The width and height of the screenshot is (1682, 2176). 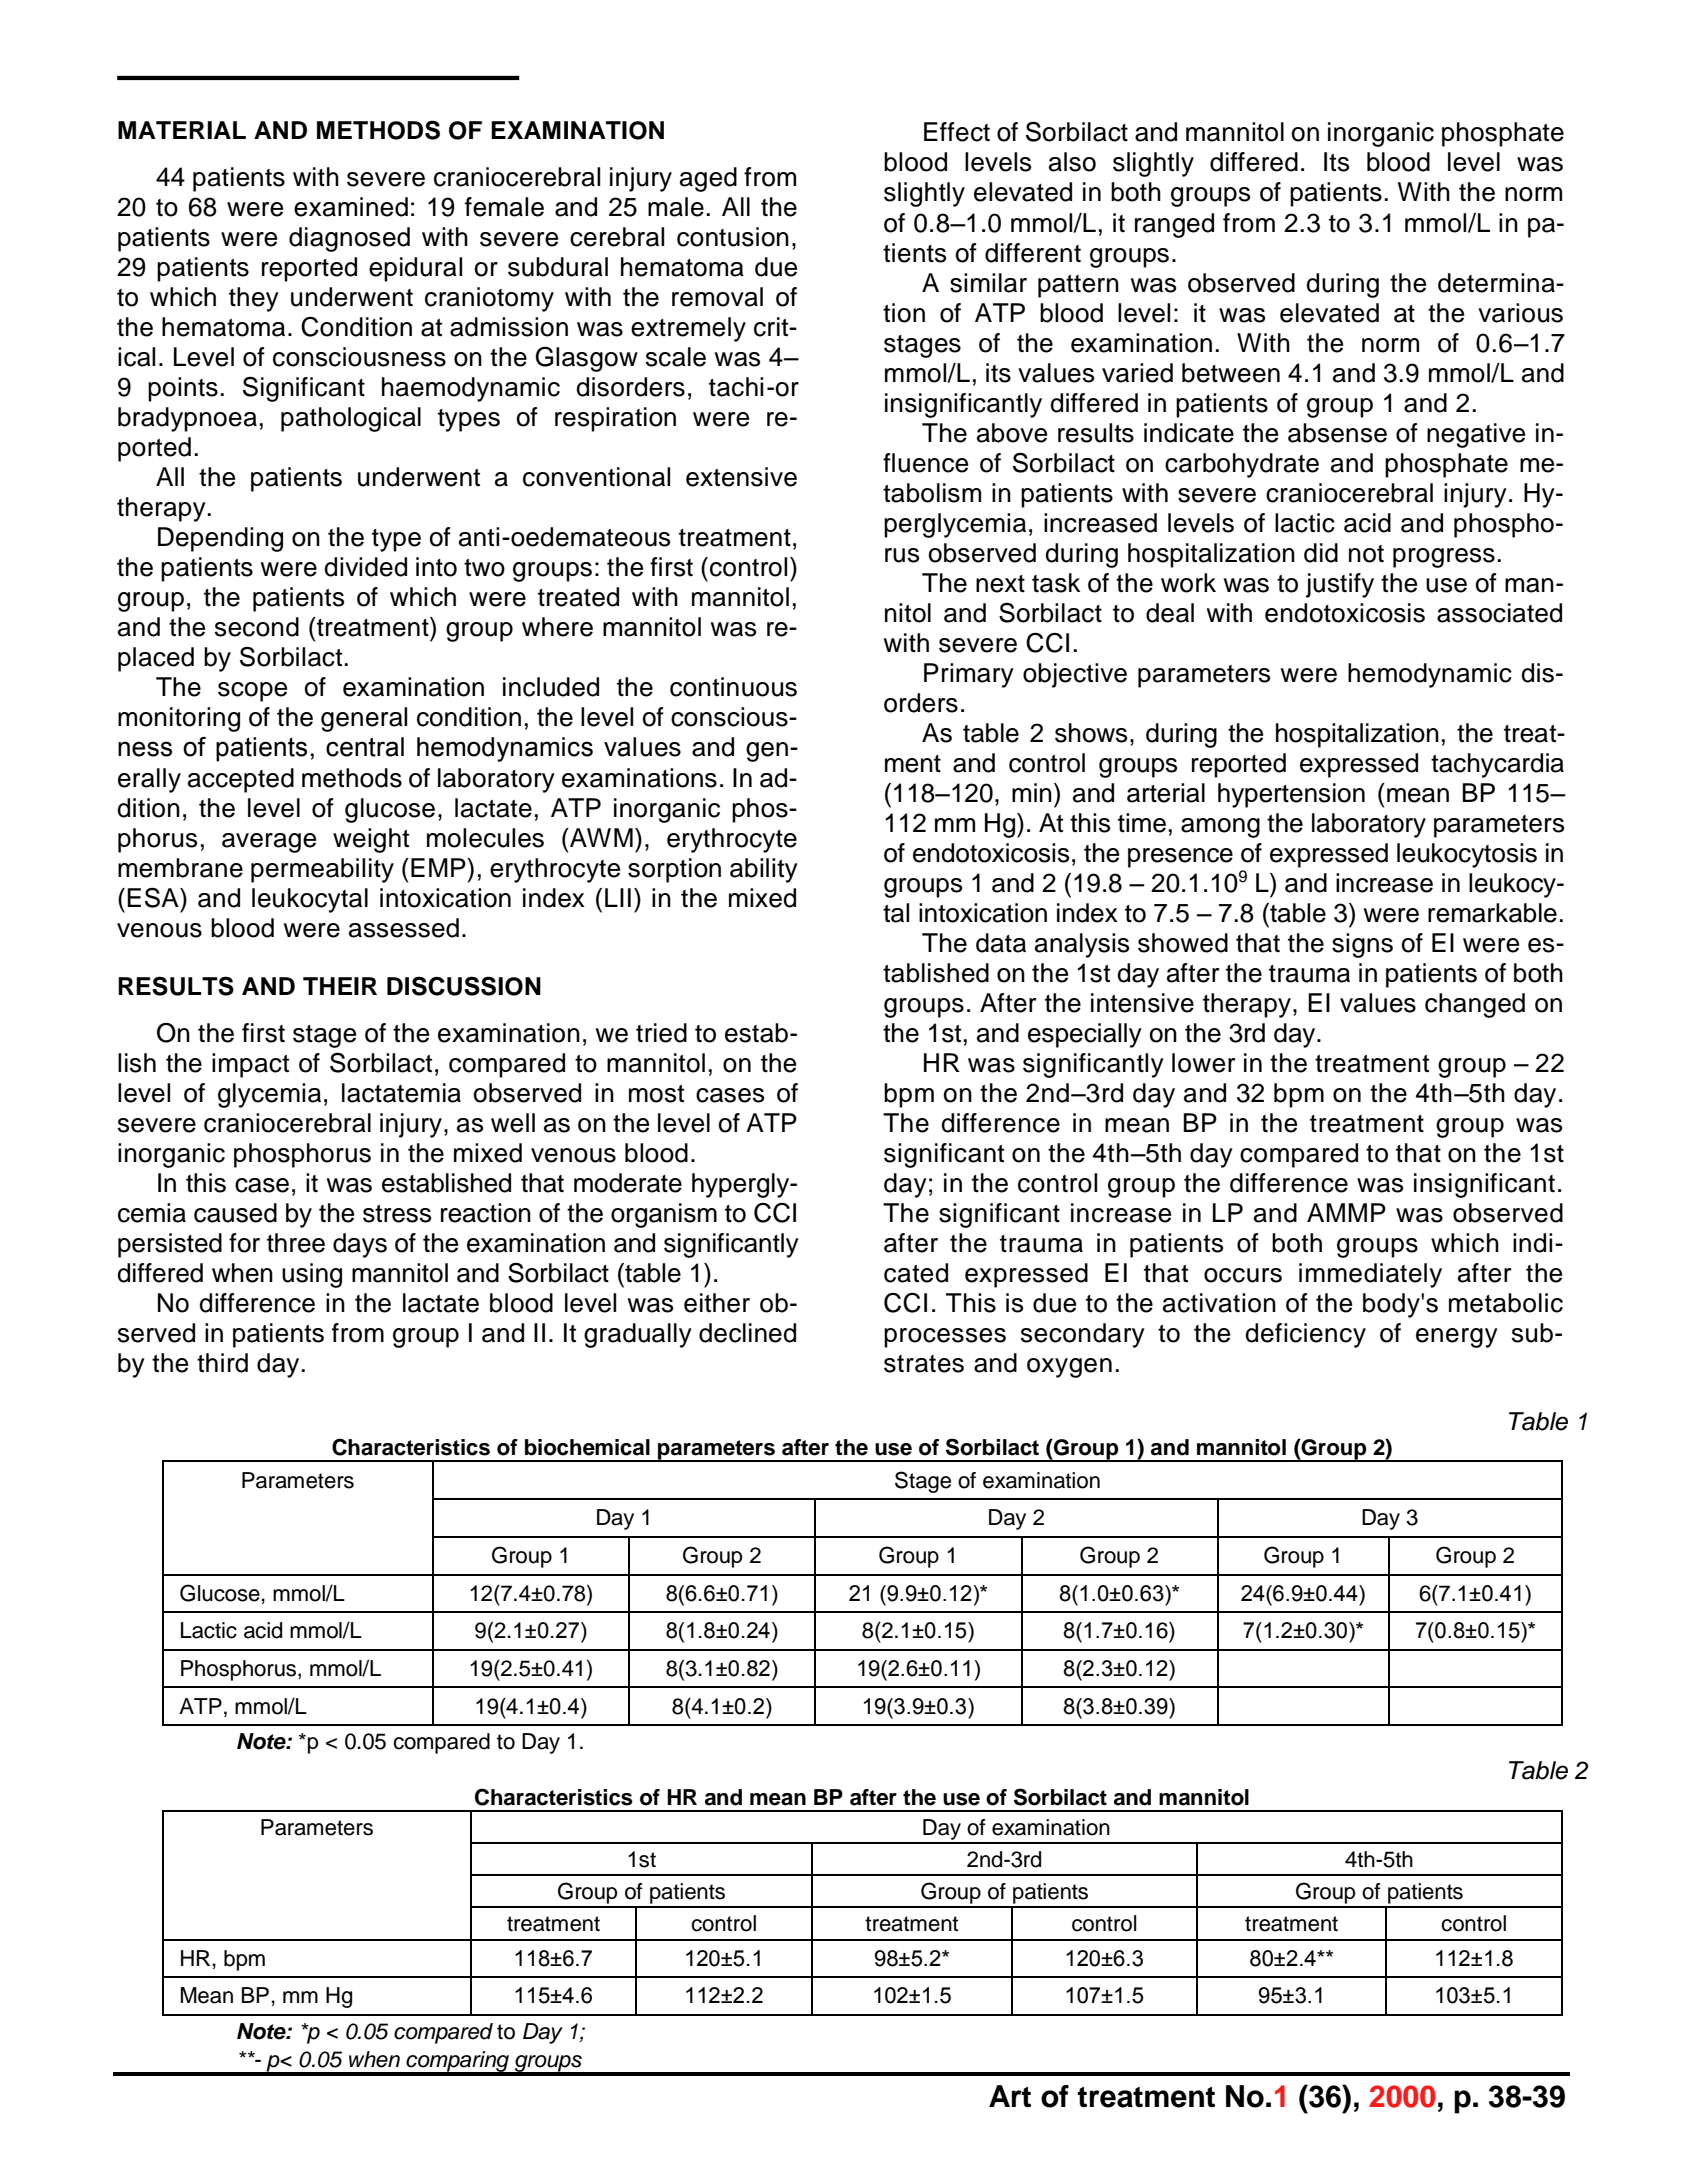 What do you see at coordinates (351, 207) in the screenshot?
I see `examined` at bounding box center [351, 207].
